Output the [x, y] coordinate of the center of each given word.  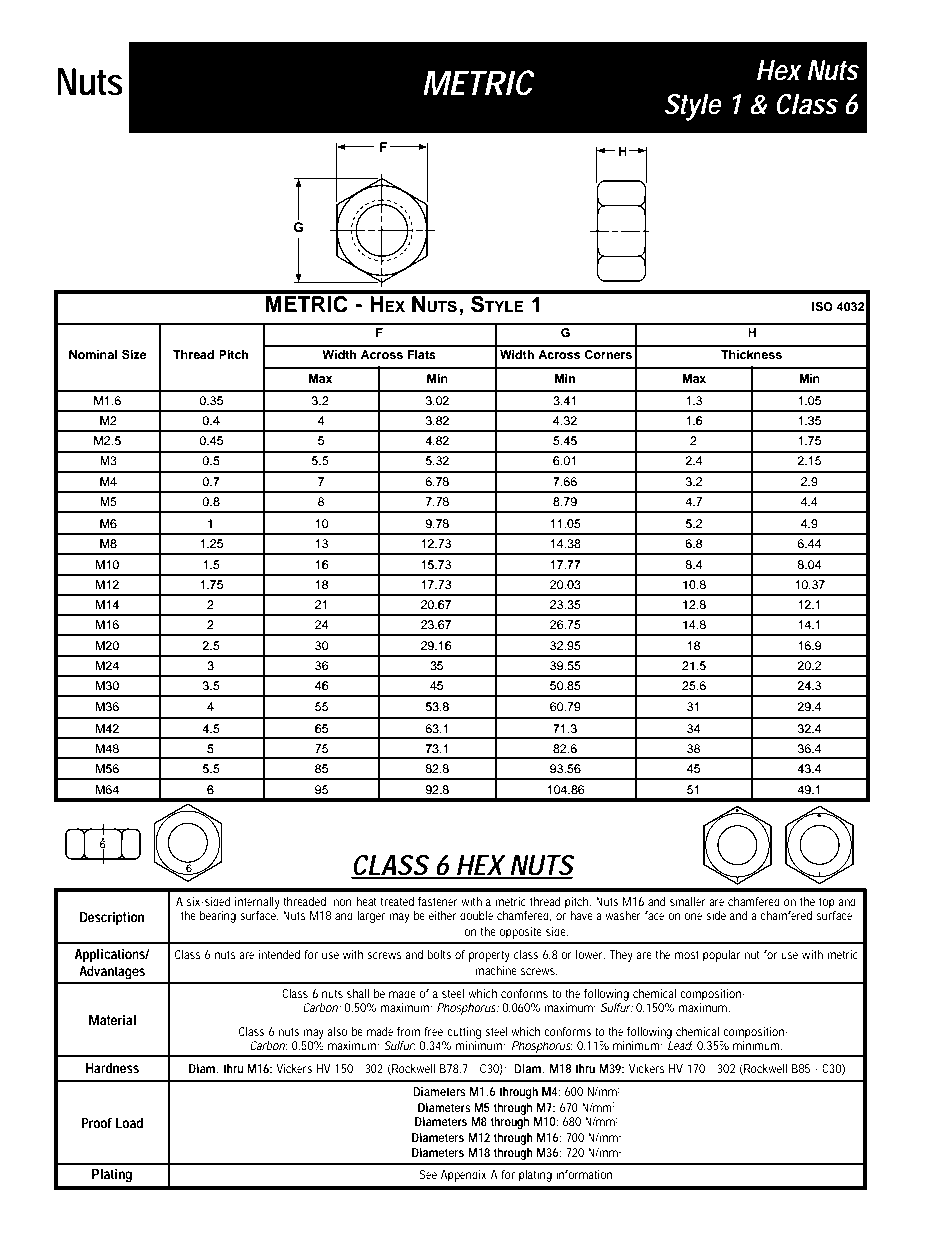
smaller [688, 901]
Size [134, 355]
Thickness [751, 354]
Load [129, 1123]
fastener [438, 901]
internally [257, 903]
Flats [422, 354]
